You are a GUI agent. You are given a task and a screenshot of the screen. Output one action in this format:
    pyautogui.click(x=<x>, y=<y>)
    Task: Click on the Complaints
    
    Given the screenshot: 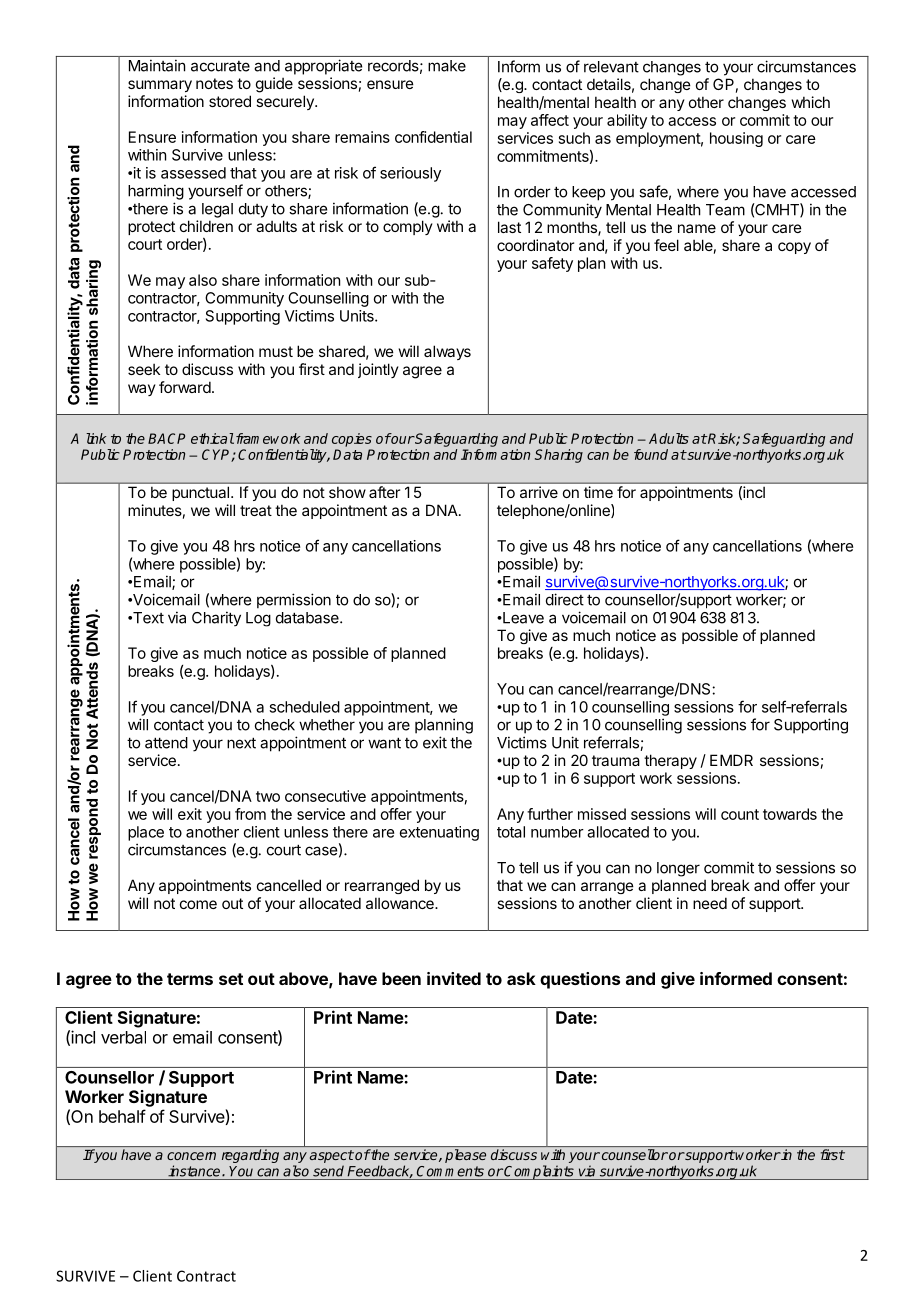 What is the action you would take?
    pyautogui.click(x=539, y=1172)
